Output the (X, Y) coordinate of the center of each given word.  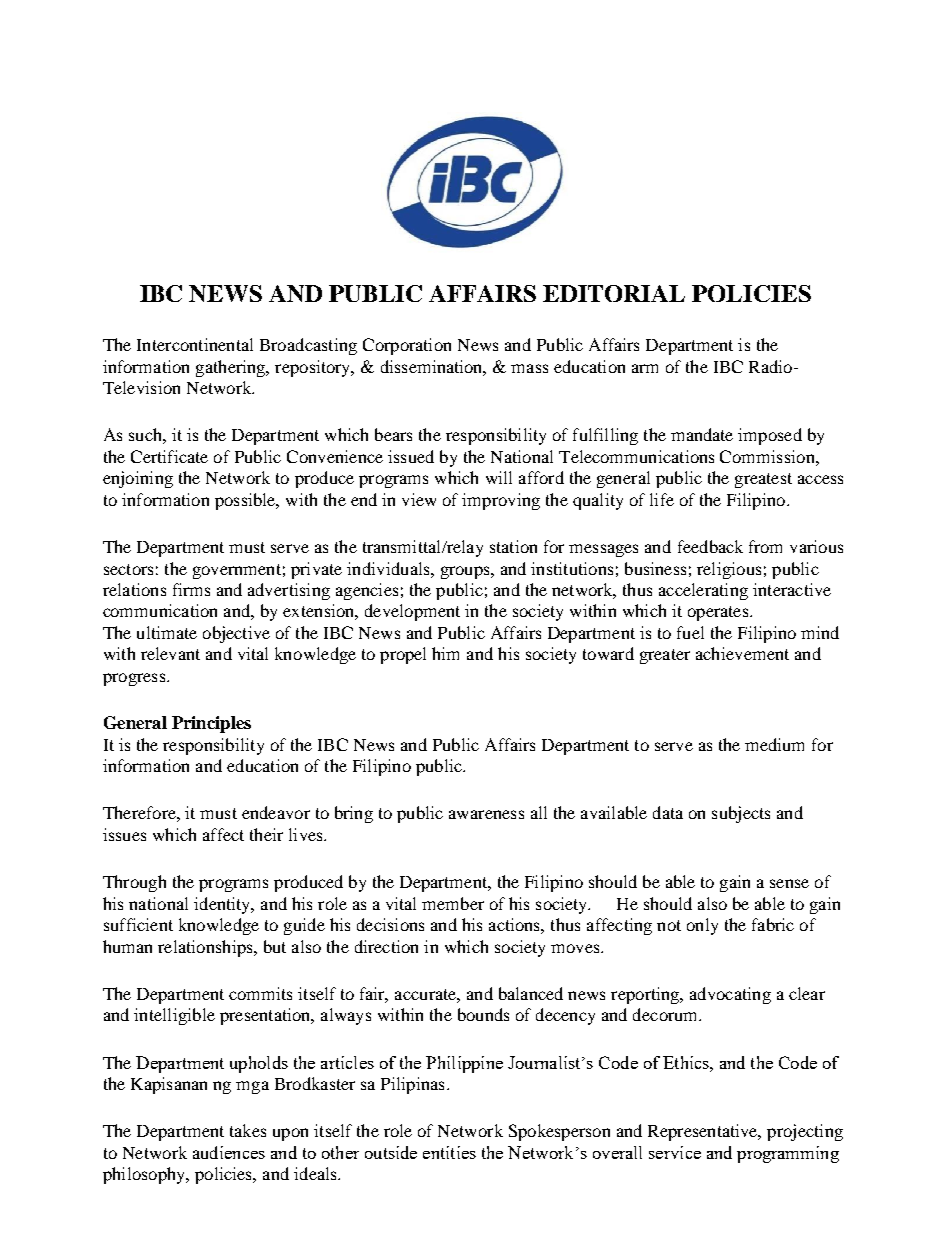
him (445, 653)
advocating (730, 995)
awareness (486, 814)
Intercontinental (195, 344)
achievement (742, 653)
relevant (170, 653)
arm (645, 368)
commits (260, 993)
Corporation (407, 346)
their (266, 834)
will (499, 477)
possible (246, 501)
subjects (741, 814)
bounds (483, 1014)
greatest (763, 480)
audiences (229, 1152)
